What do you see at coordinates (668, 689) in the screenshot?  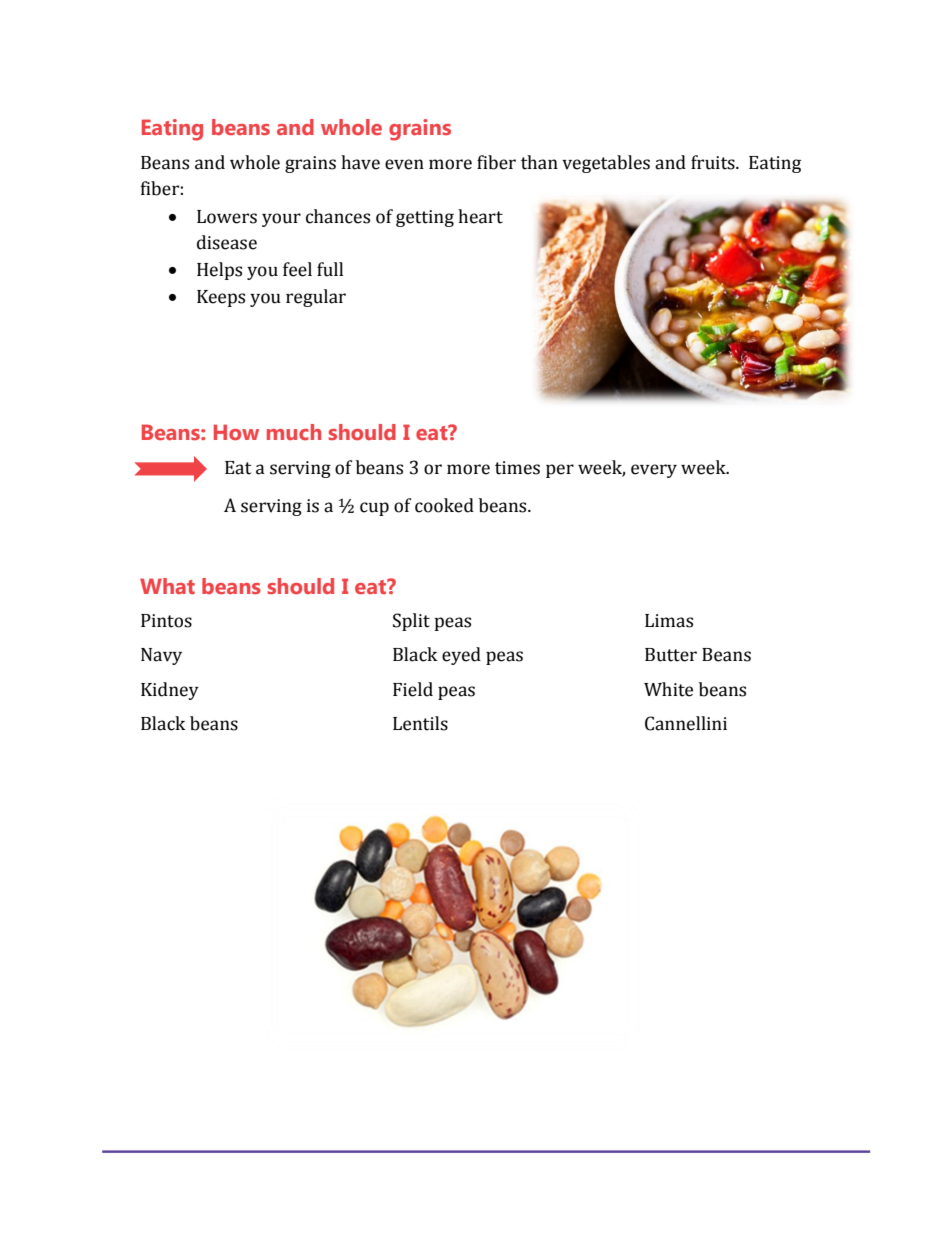 I see `White` at bounding box center [668, 689].
